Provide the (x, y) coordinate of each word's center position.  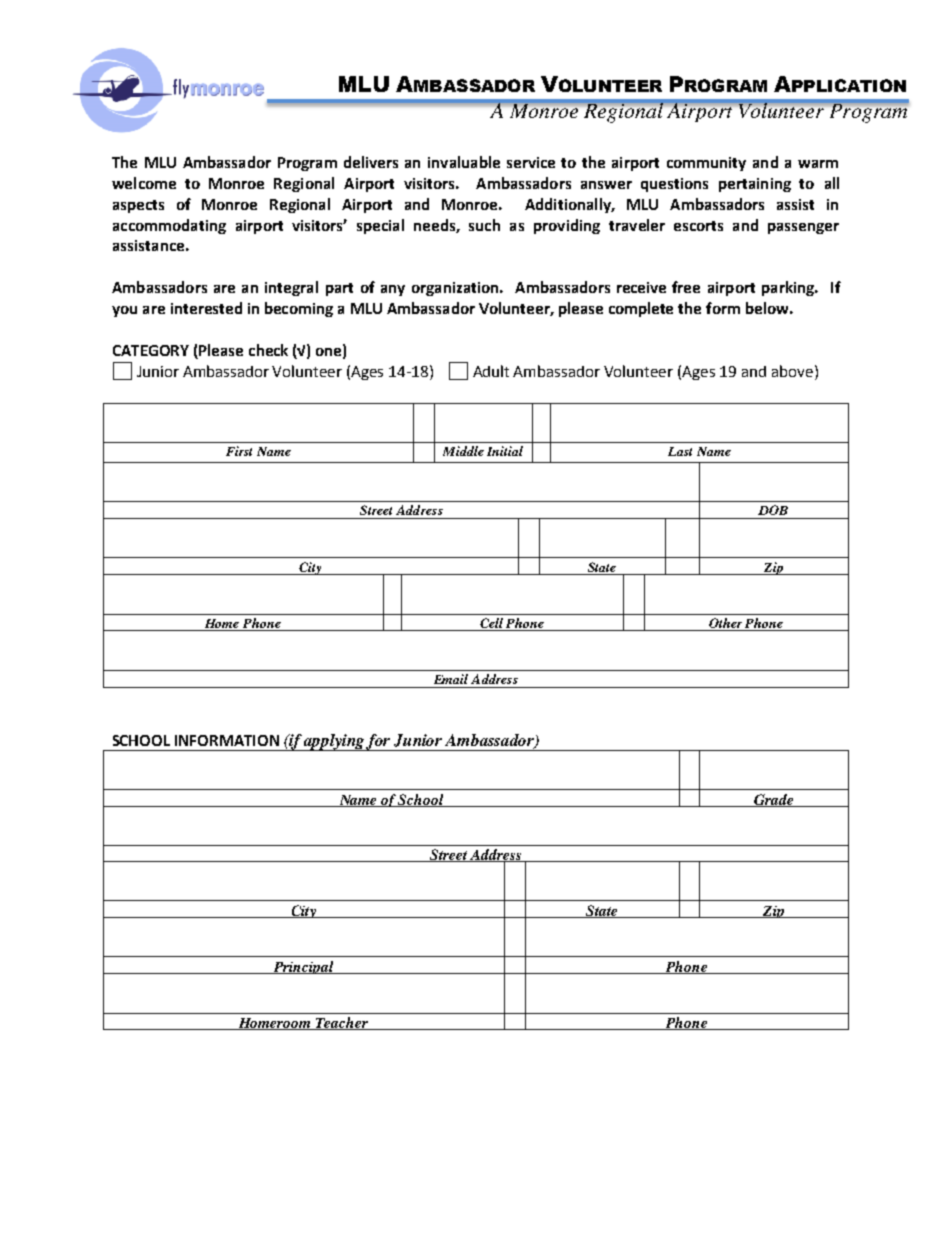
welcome (144, 183)
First (239, 451)
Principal (303, 967)
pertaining (755, 185)
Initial (505, 451)
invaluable (464, 162)
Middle (463, 451)
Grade (774, 800)
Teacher (342, 1023)
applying (335, 742)
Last (680, 451)
